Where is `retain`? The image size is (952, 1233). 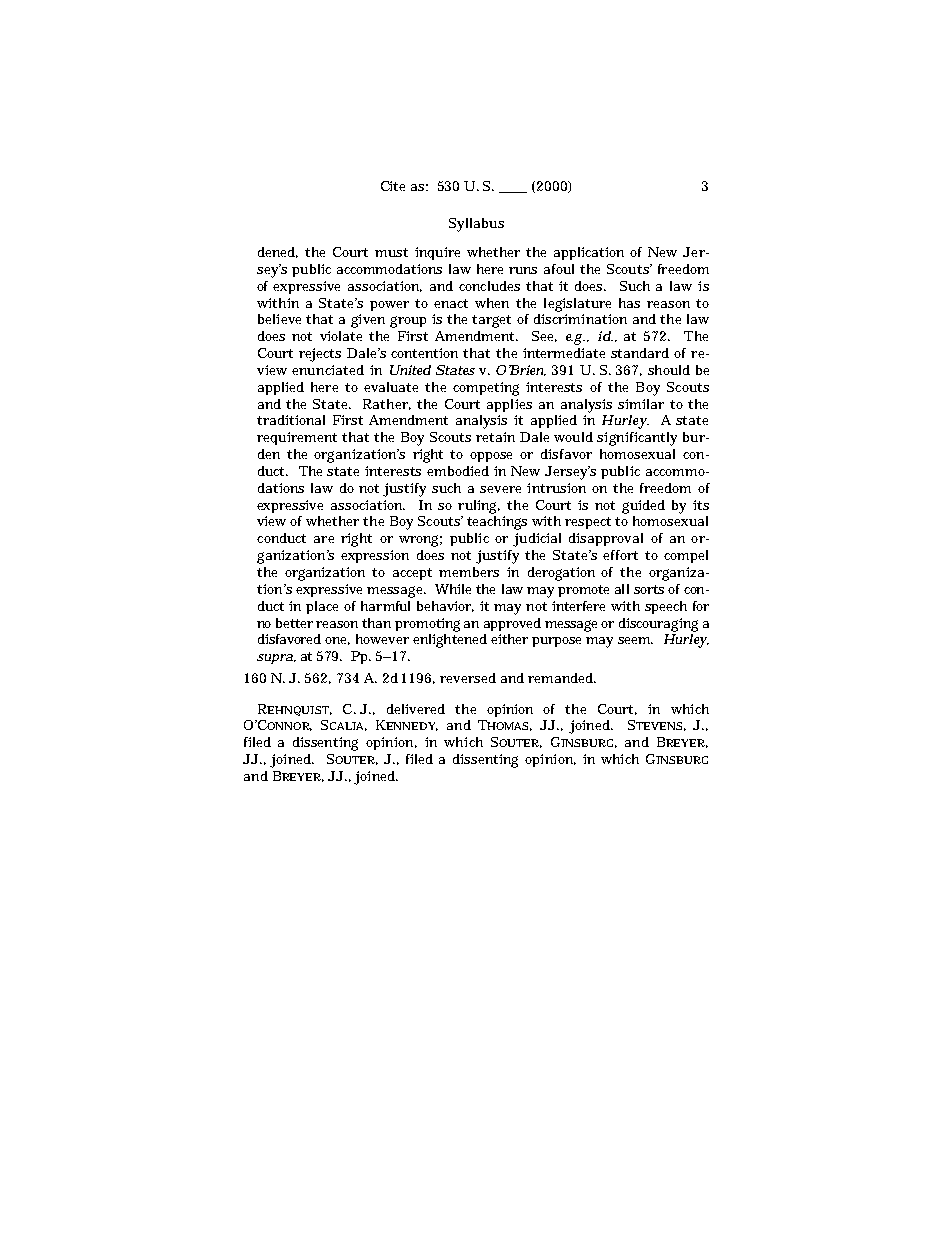
retain is located at coordinates (495, 437).
